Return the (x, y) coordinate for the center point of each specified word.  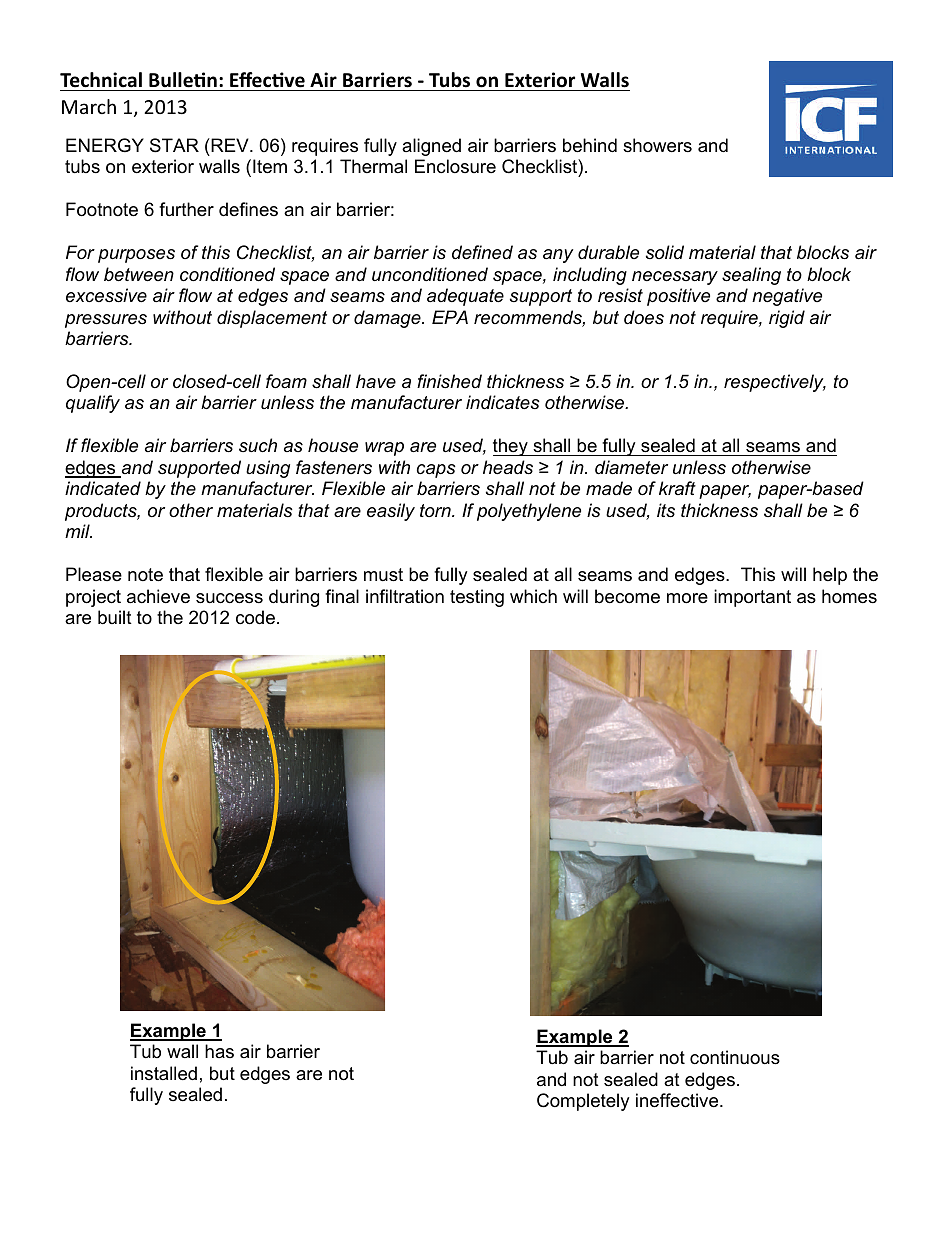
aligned (431, 147)
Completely (583, 1102)
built (115, 617)
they (511, 447)
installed (164, 1073)
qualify (93, 404)
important (752, 598)
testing (477, 598)
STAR (174, 145)
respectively (775, 383)
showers (657, 145)
